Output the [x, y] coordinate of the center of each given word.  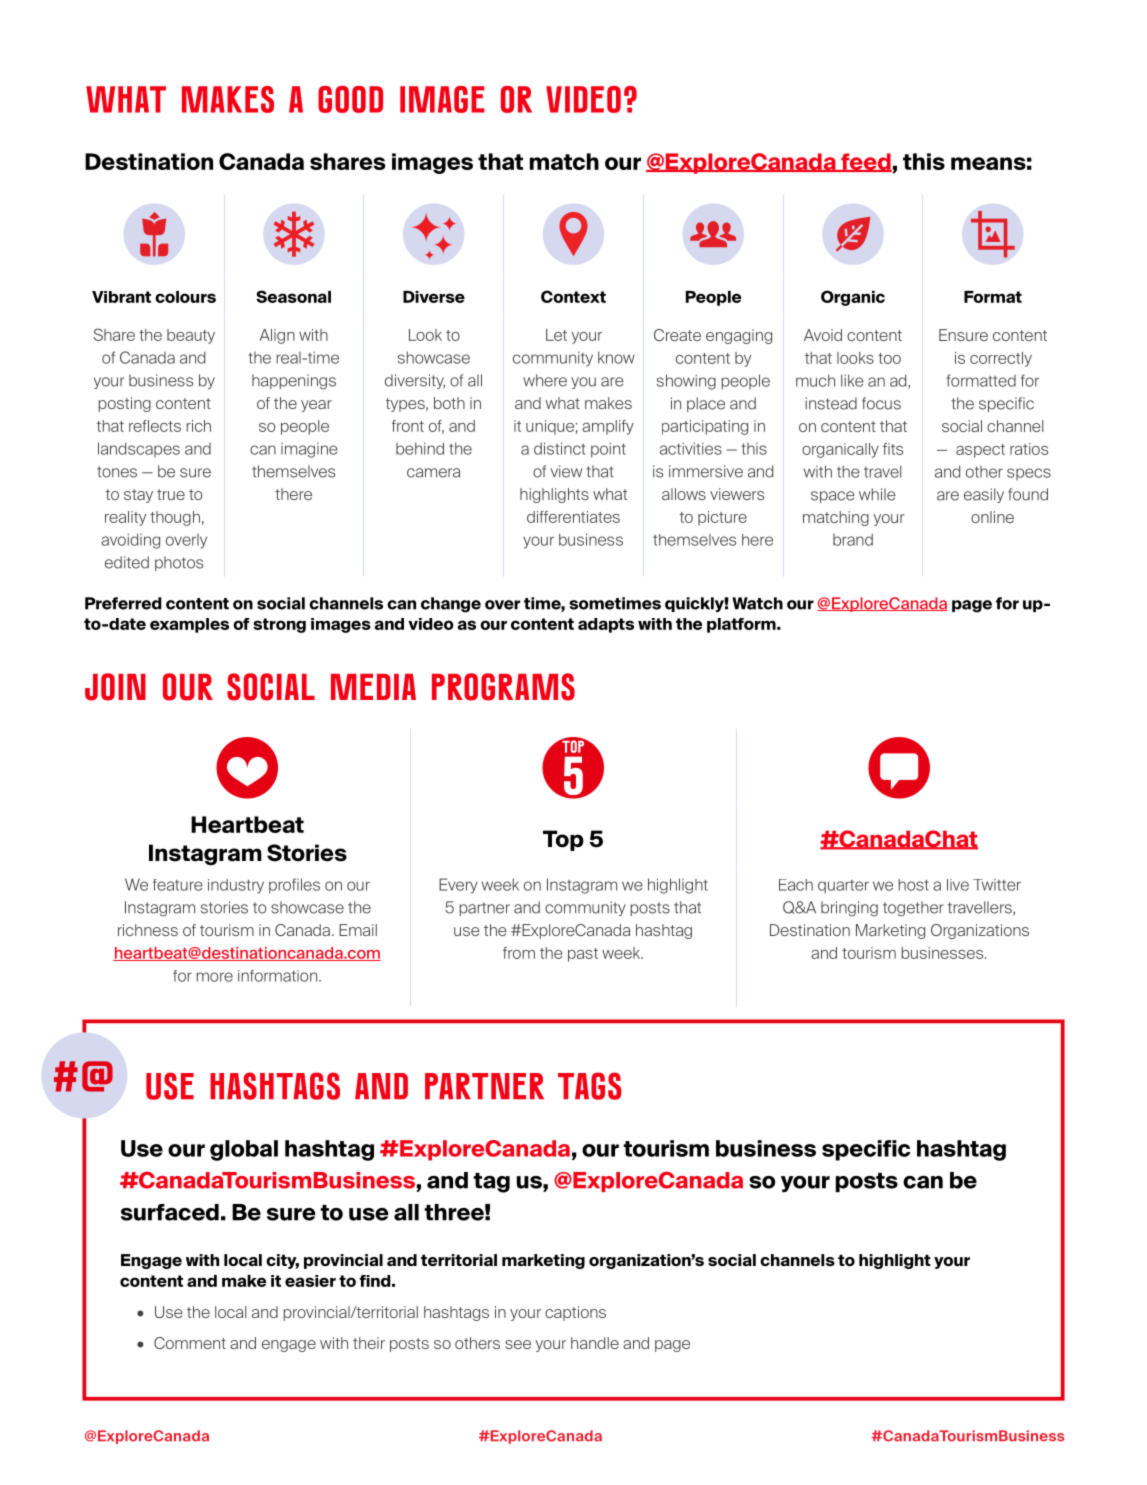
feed [865, 162]
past [583, 955]
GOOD [350, 99]
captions [575, 1313]
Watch [757, 603]
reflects [155, 426]
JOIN [115, 687]
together [913, 909]
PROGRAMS [503, 687]
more [214, 977]
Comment [190, 1343]
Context [573, 296]
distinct [559, 448]
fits [893, 449]
